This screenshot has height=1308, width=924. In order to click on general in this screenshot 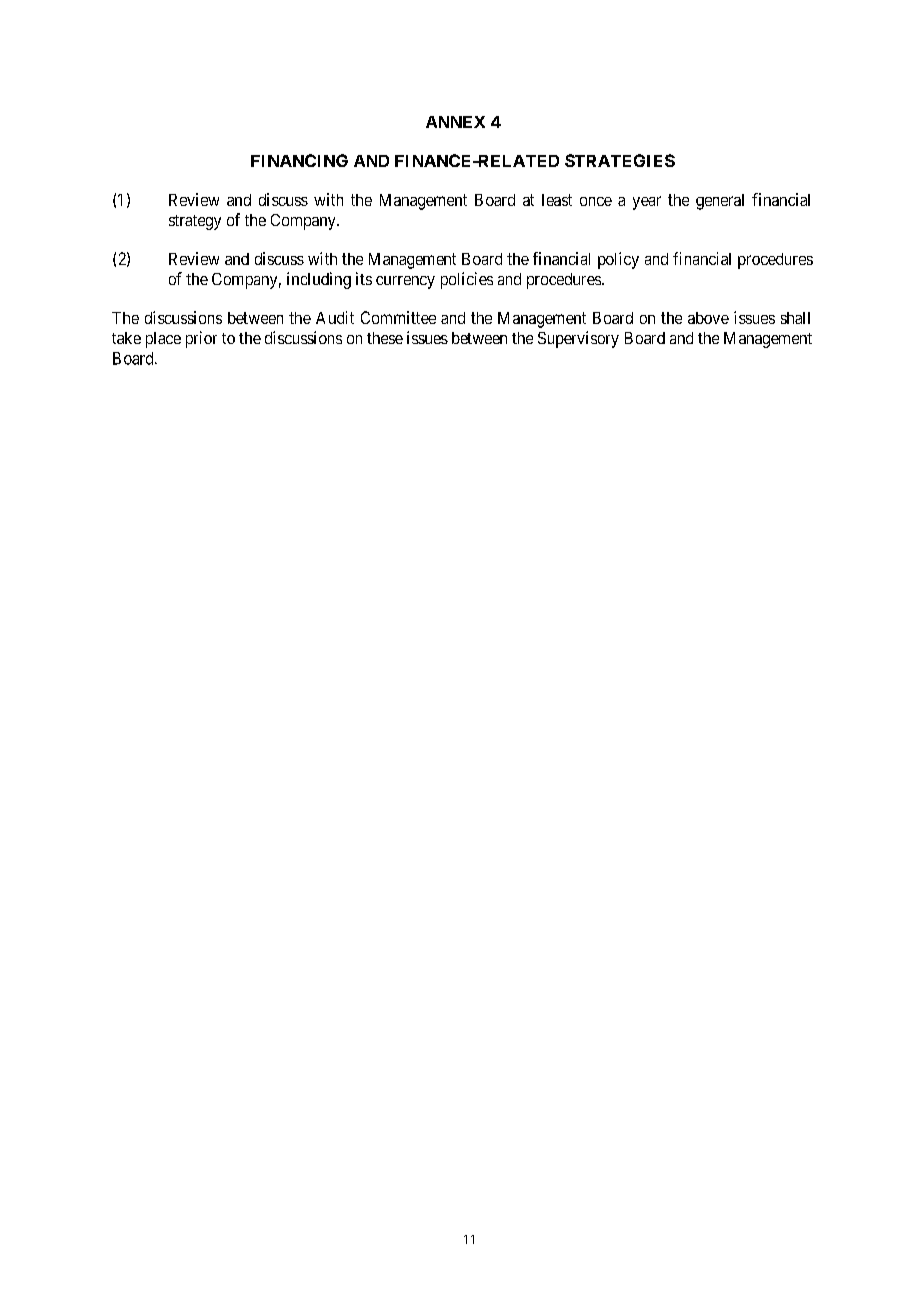, I will do `click(720, 202)`.
